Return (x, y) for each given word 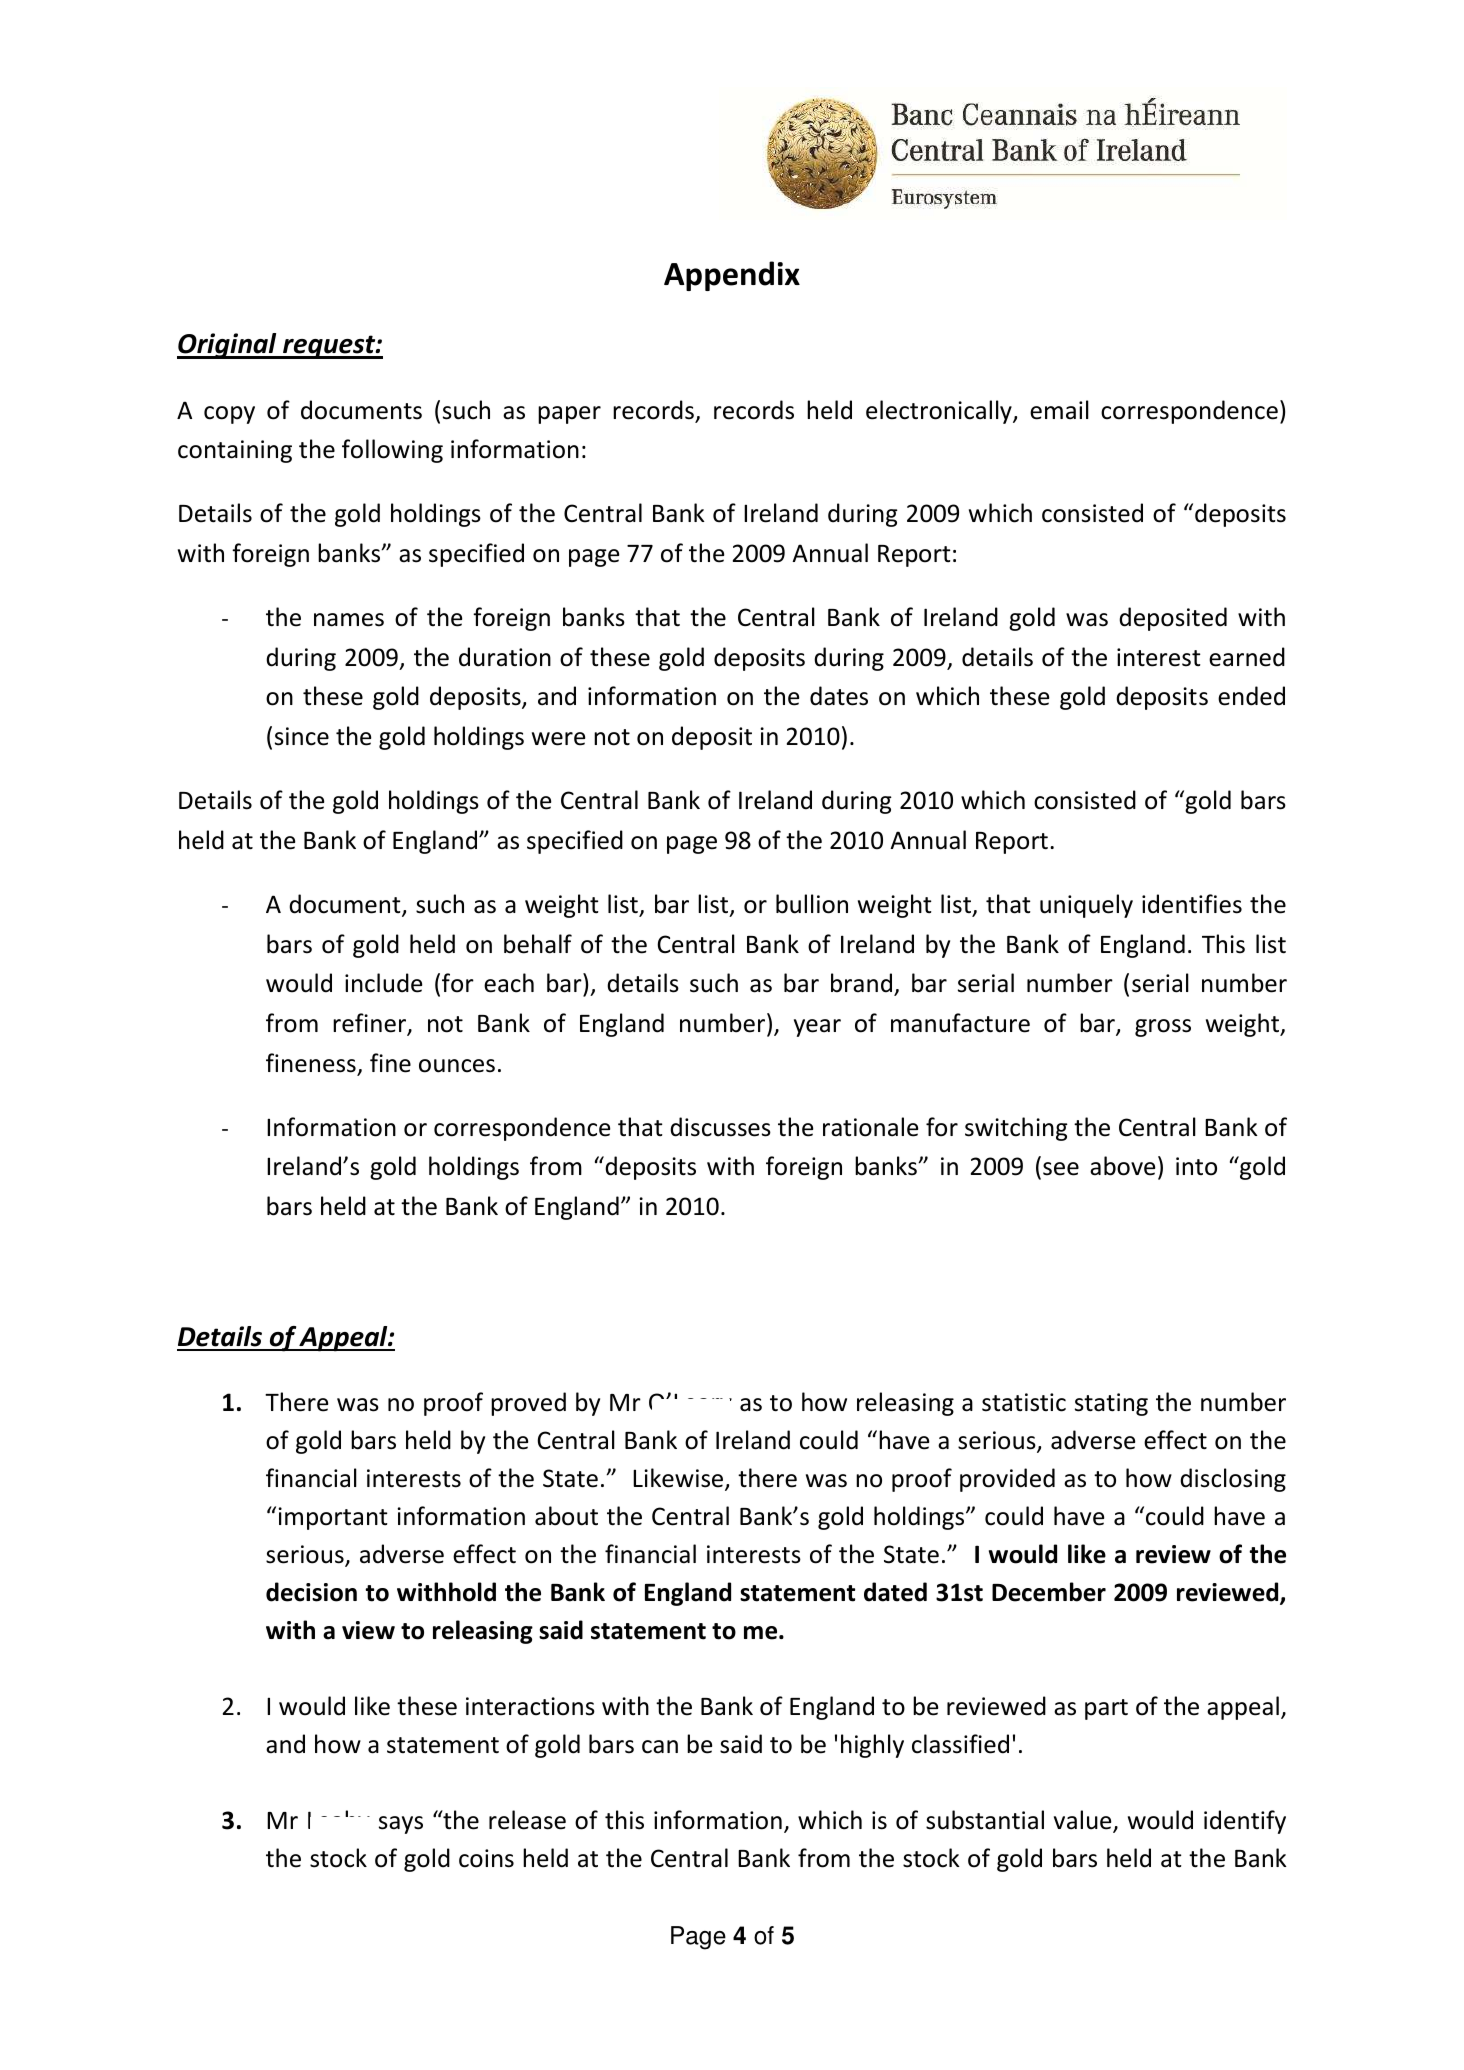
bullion (812, 904)
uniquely (1086, 906)
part (1106, 1709)
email (1059, 410)
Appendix (732, 276)
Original (228, 346)
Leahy (339, 1819)
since (302, 736)
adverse (402, 1554)
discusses (720, 1127)
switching (1016, 1129)
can (660, 1747)
